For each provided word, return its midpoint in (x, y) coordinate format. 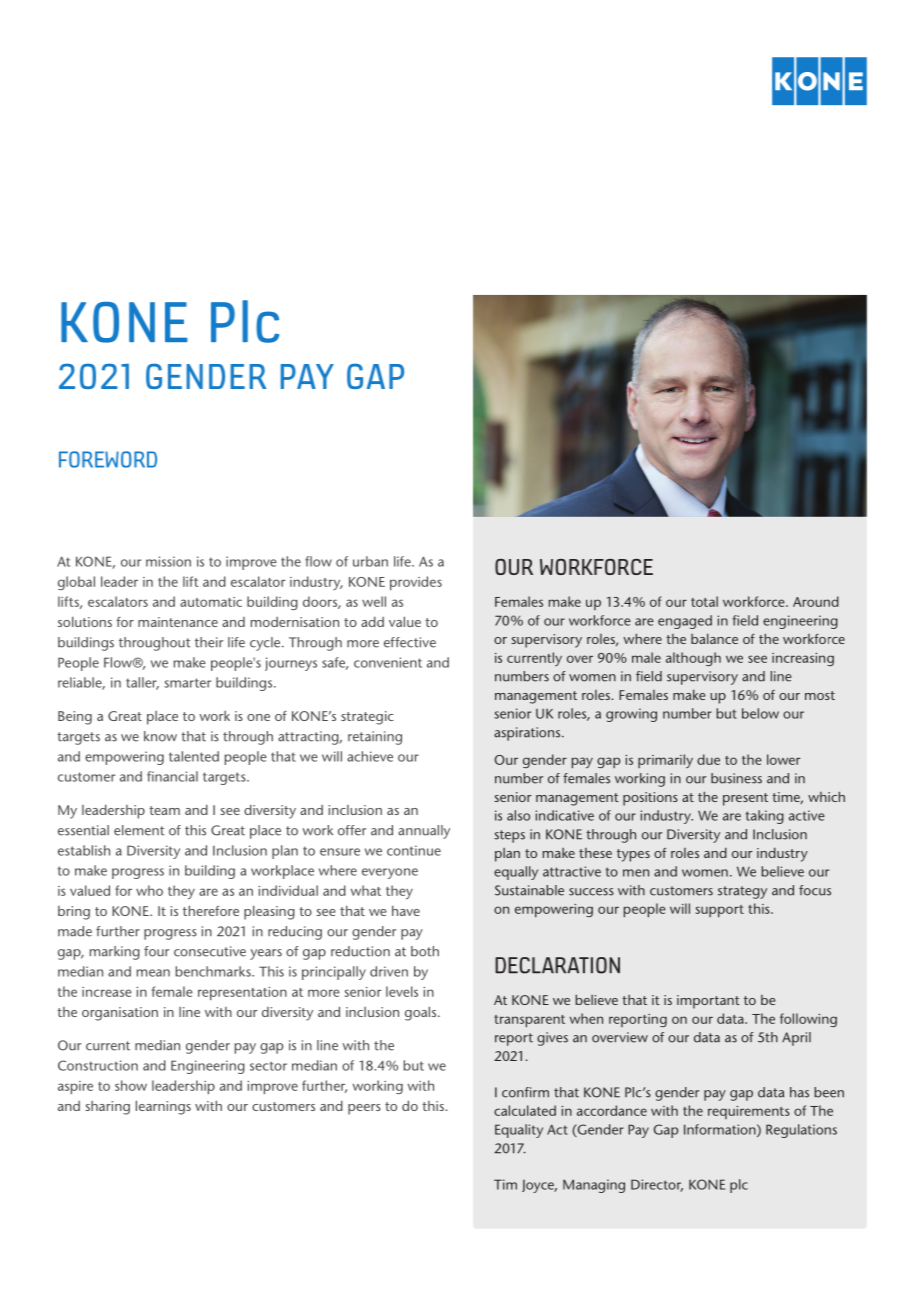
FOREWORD (108, 459)
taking (765, 817)
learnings (163, 1107)
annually (424, 832)
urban (370, 561)
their (209, 642)
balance (714, 638)
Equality (519, 1131)
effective (410, 642)
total (704, 601)
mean (153, 973)
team (164, 810)
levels (402, 991)
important (708, 1002)
